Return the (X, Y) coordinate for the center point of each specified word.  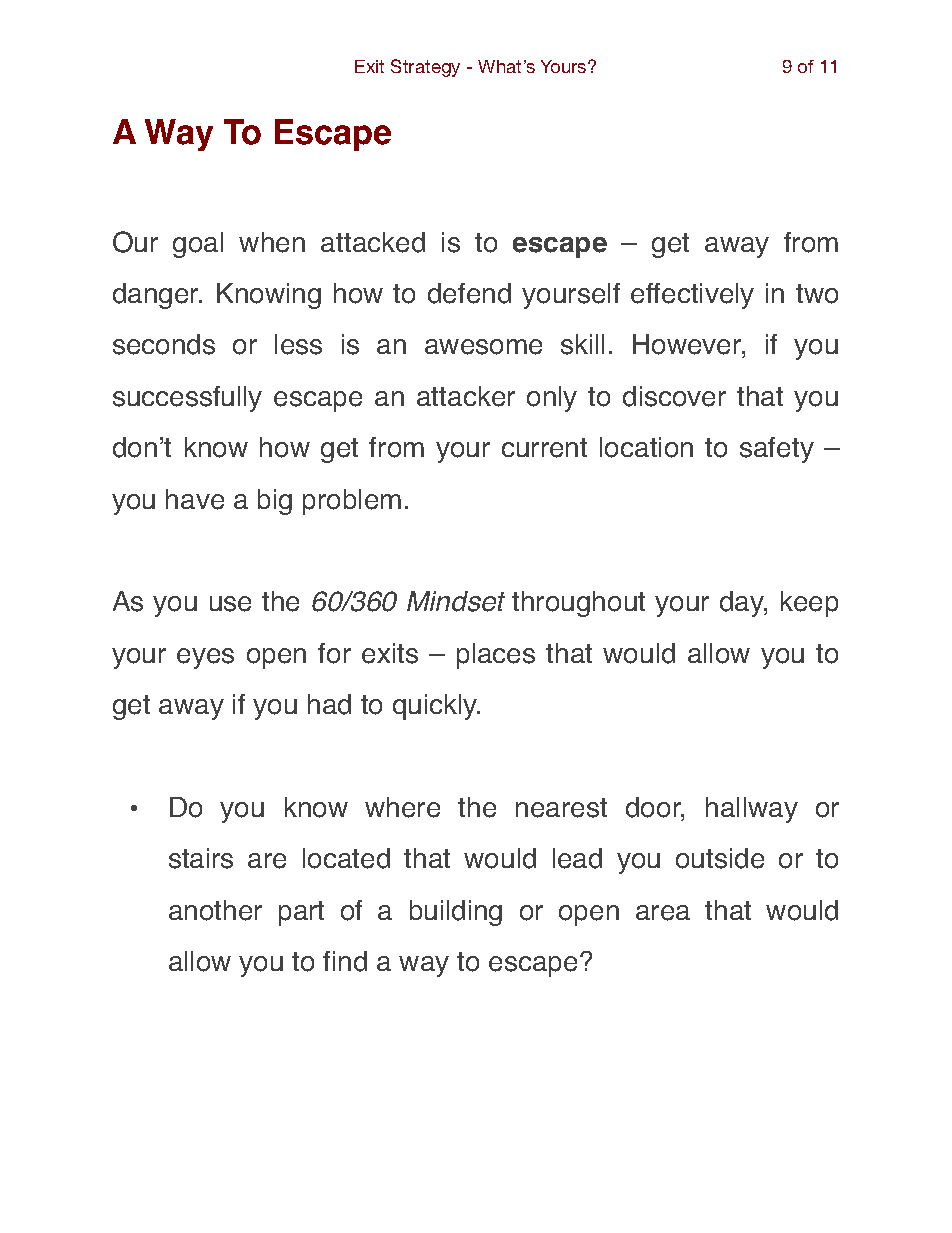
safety (777, 450)
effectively (692, 296)
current (544, 448)
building (456, 913)
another (215, 910)
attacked (373, 242)
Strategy (425, 68)
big (275, 502)
